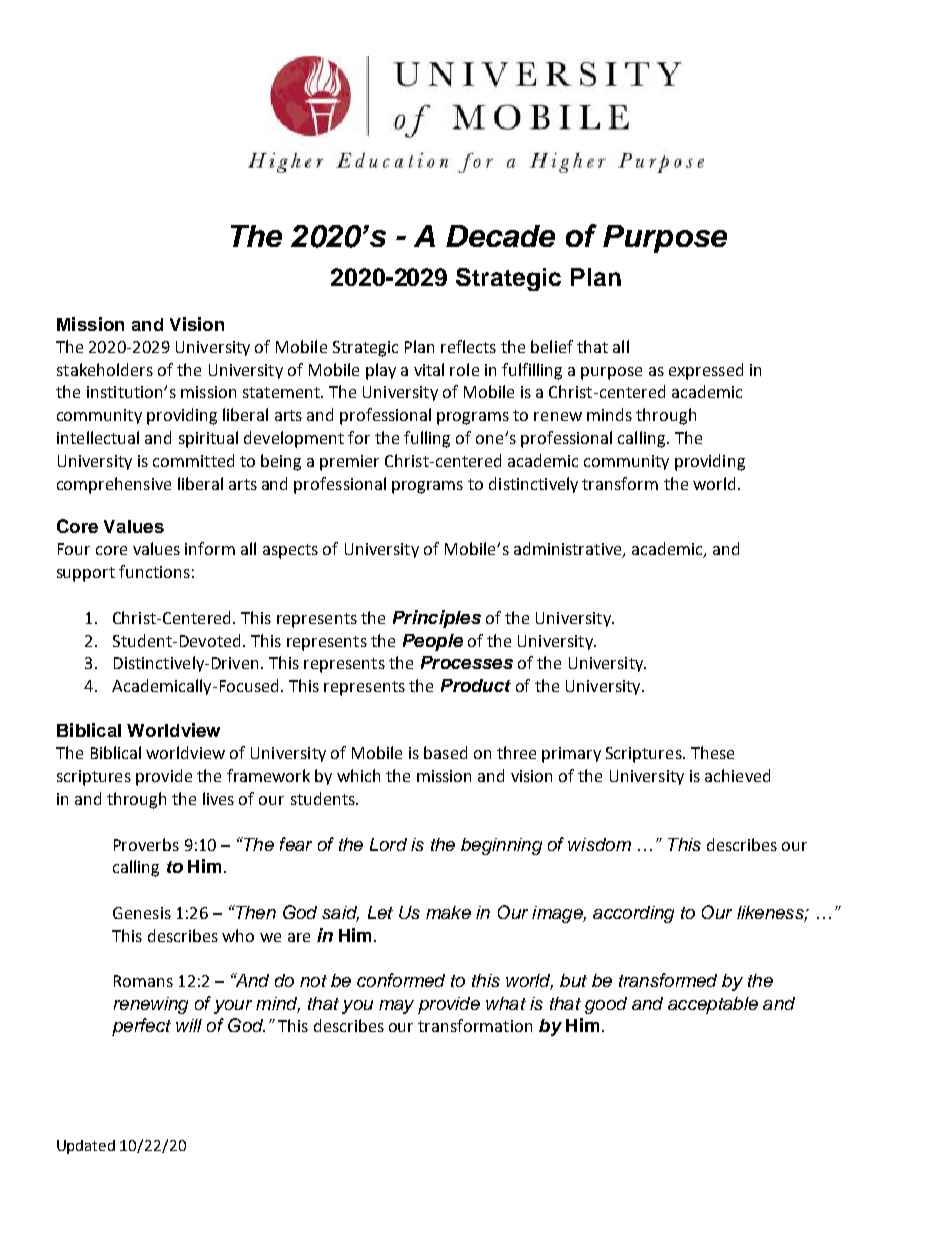  What do you see at coordinates (500, 236) in the screenshot?
I see `Decade` at bounding box center [500, 236].
